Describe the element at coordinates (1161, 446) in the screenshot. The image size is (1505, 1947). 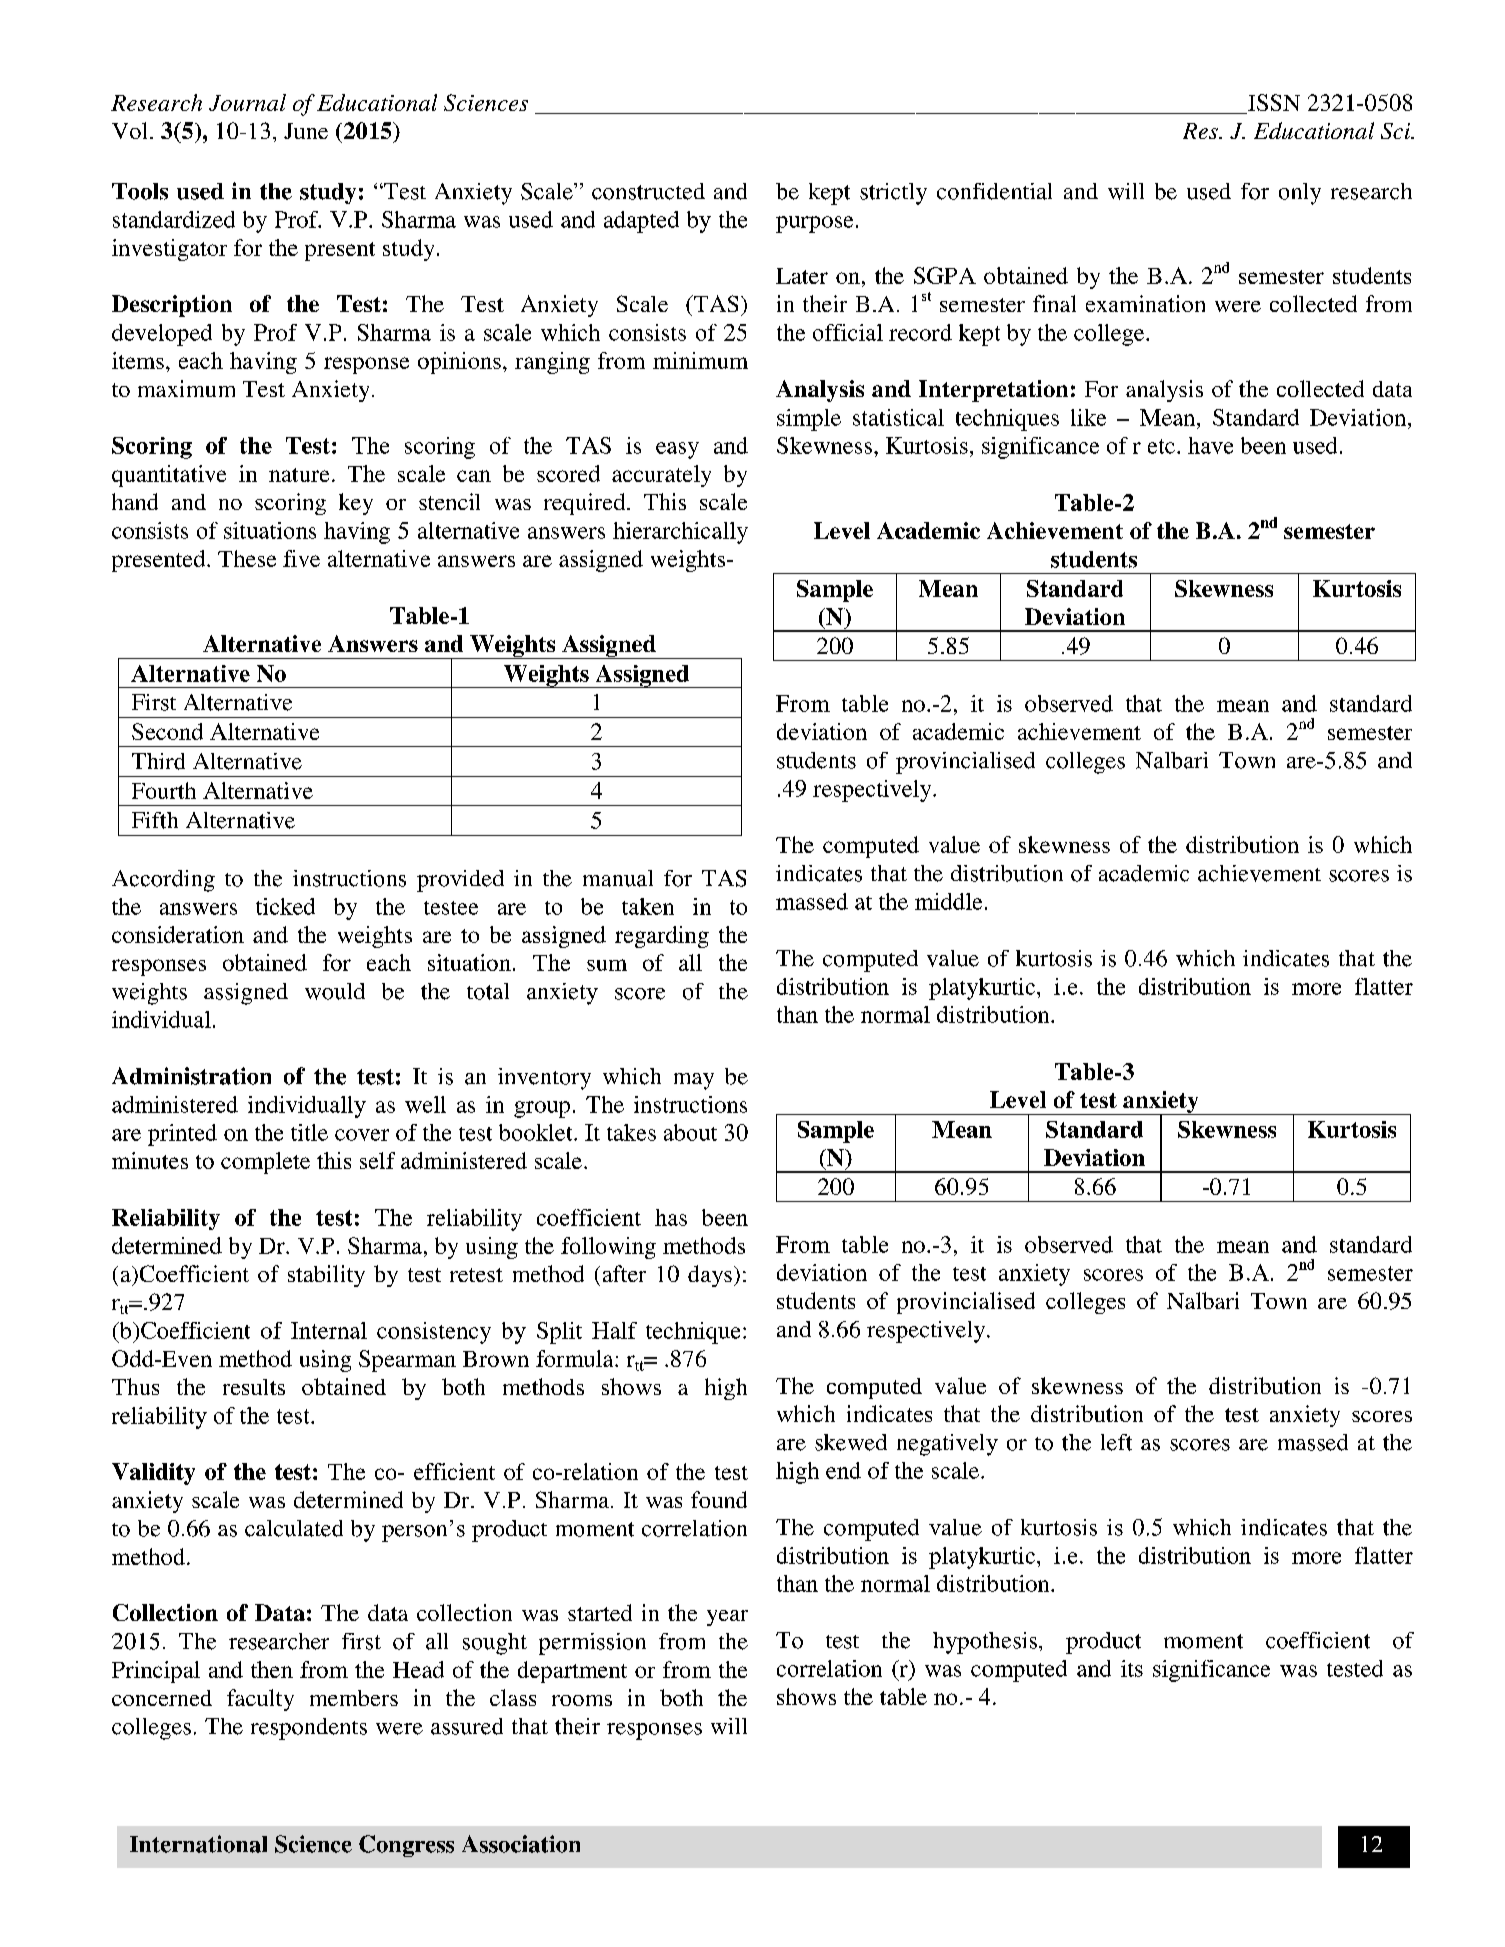
I see `etc` at that location.
